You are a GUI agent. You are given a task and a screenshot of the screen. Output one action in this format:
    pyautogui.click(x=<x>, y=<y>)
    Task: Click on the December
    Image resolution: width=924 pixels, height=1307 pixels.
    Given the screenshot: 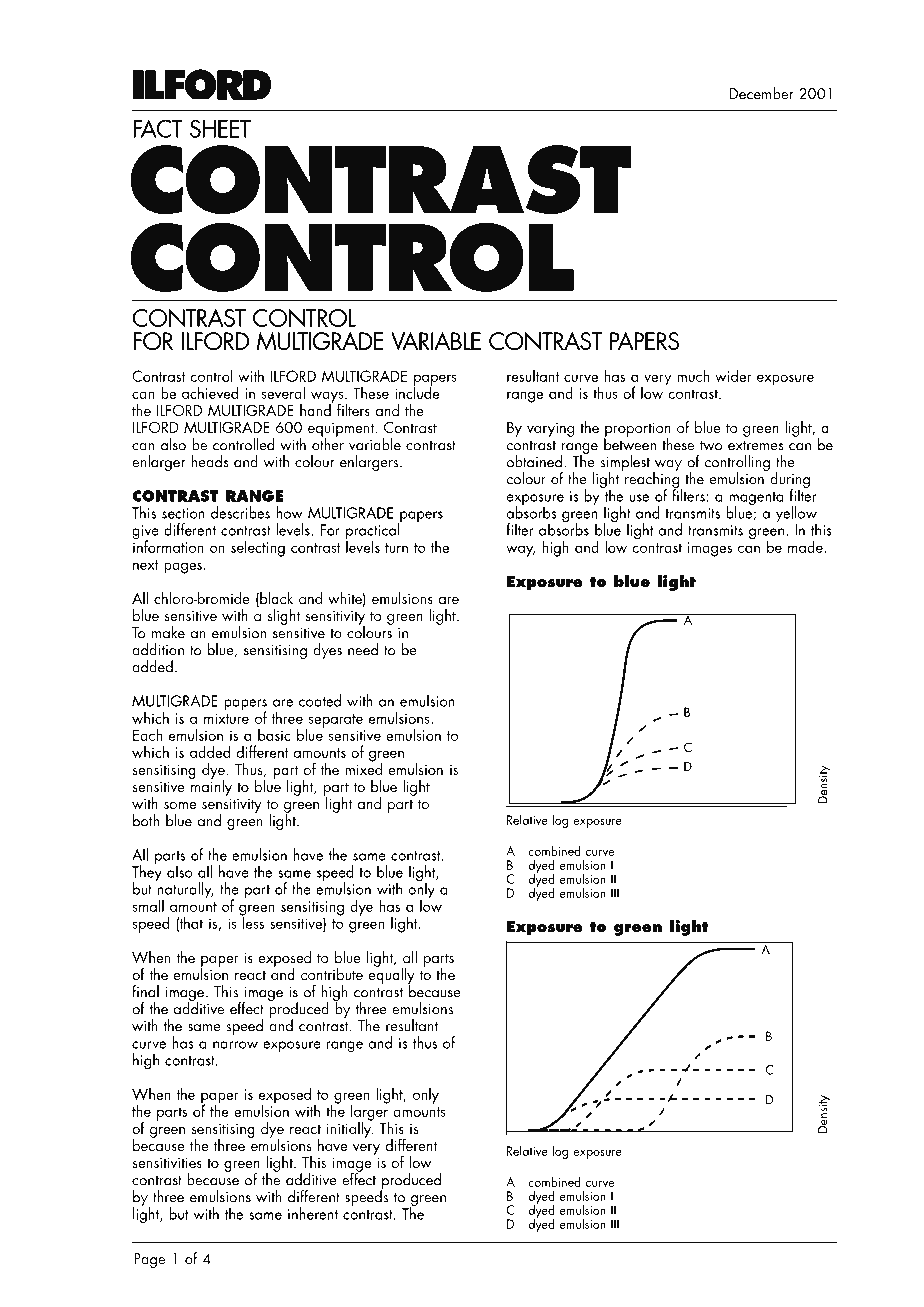 What is the action you would take?
    pyautogui.click(x=761, y=93)
